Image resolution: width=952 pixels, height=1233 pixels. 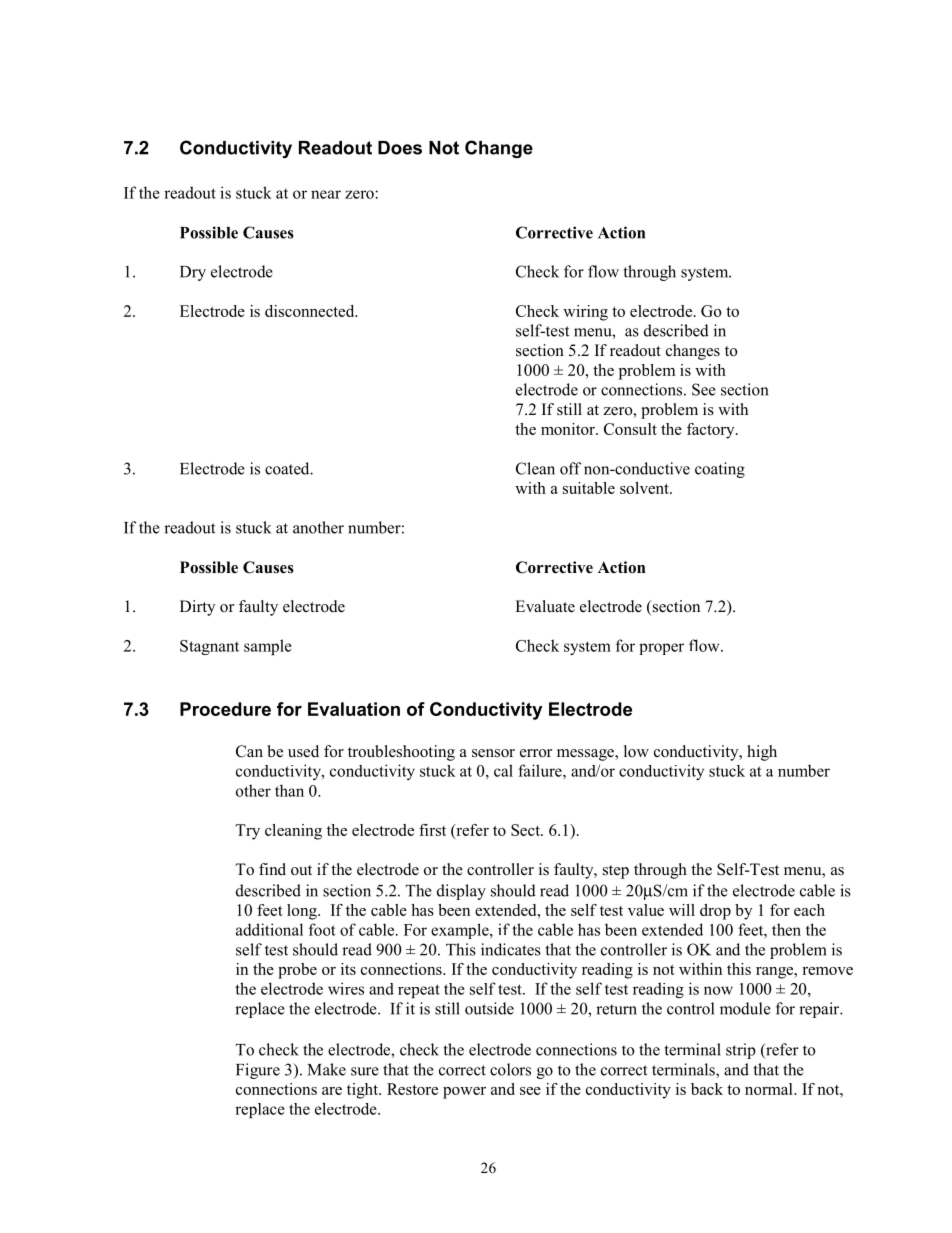 What do you see at coordinates (715, 912) in the screenshot?
I see `drop` at bounding box center [715, 912].
